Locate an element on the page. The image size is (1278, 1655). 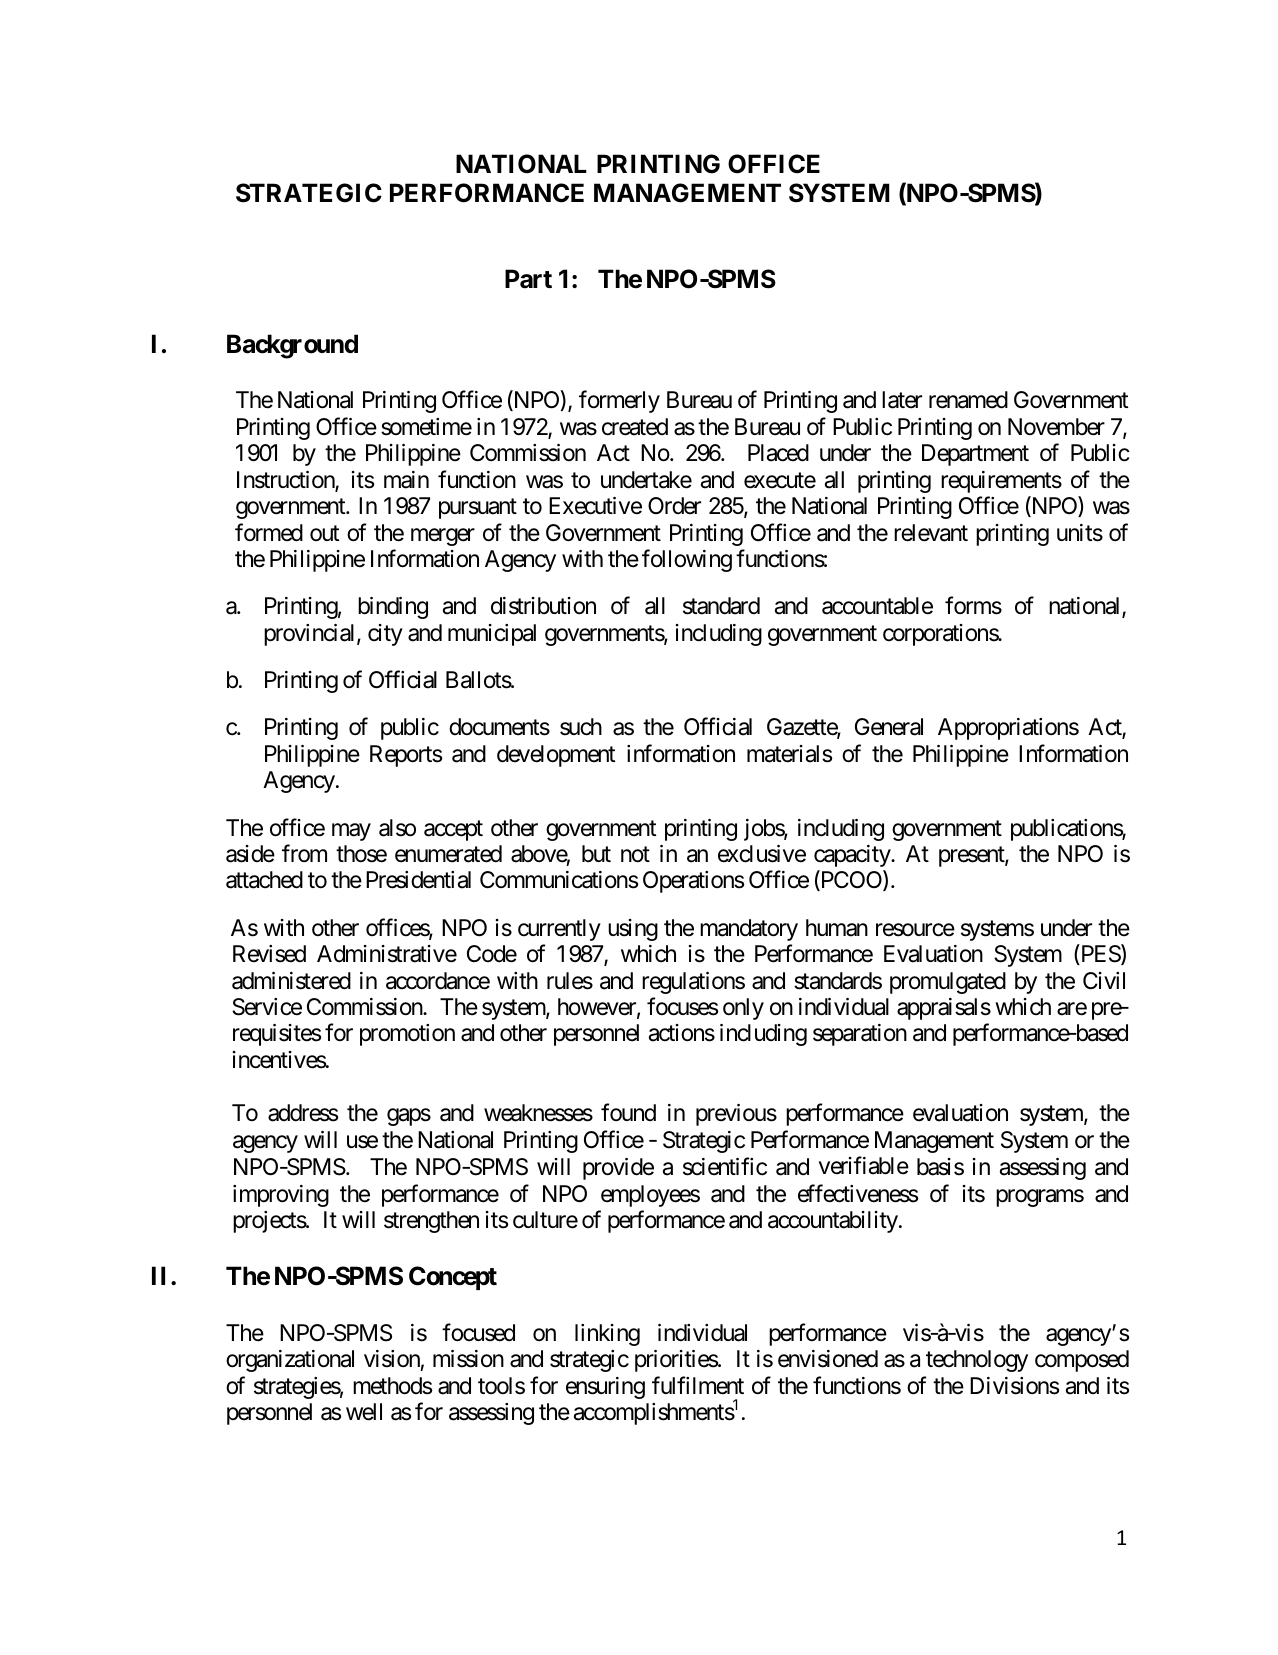
promotion is located at coordinates (407, 1035).
